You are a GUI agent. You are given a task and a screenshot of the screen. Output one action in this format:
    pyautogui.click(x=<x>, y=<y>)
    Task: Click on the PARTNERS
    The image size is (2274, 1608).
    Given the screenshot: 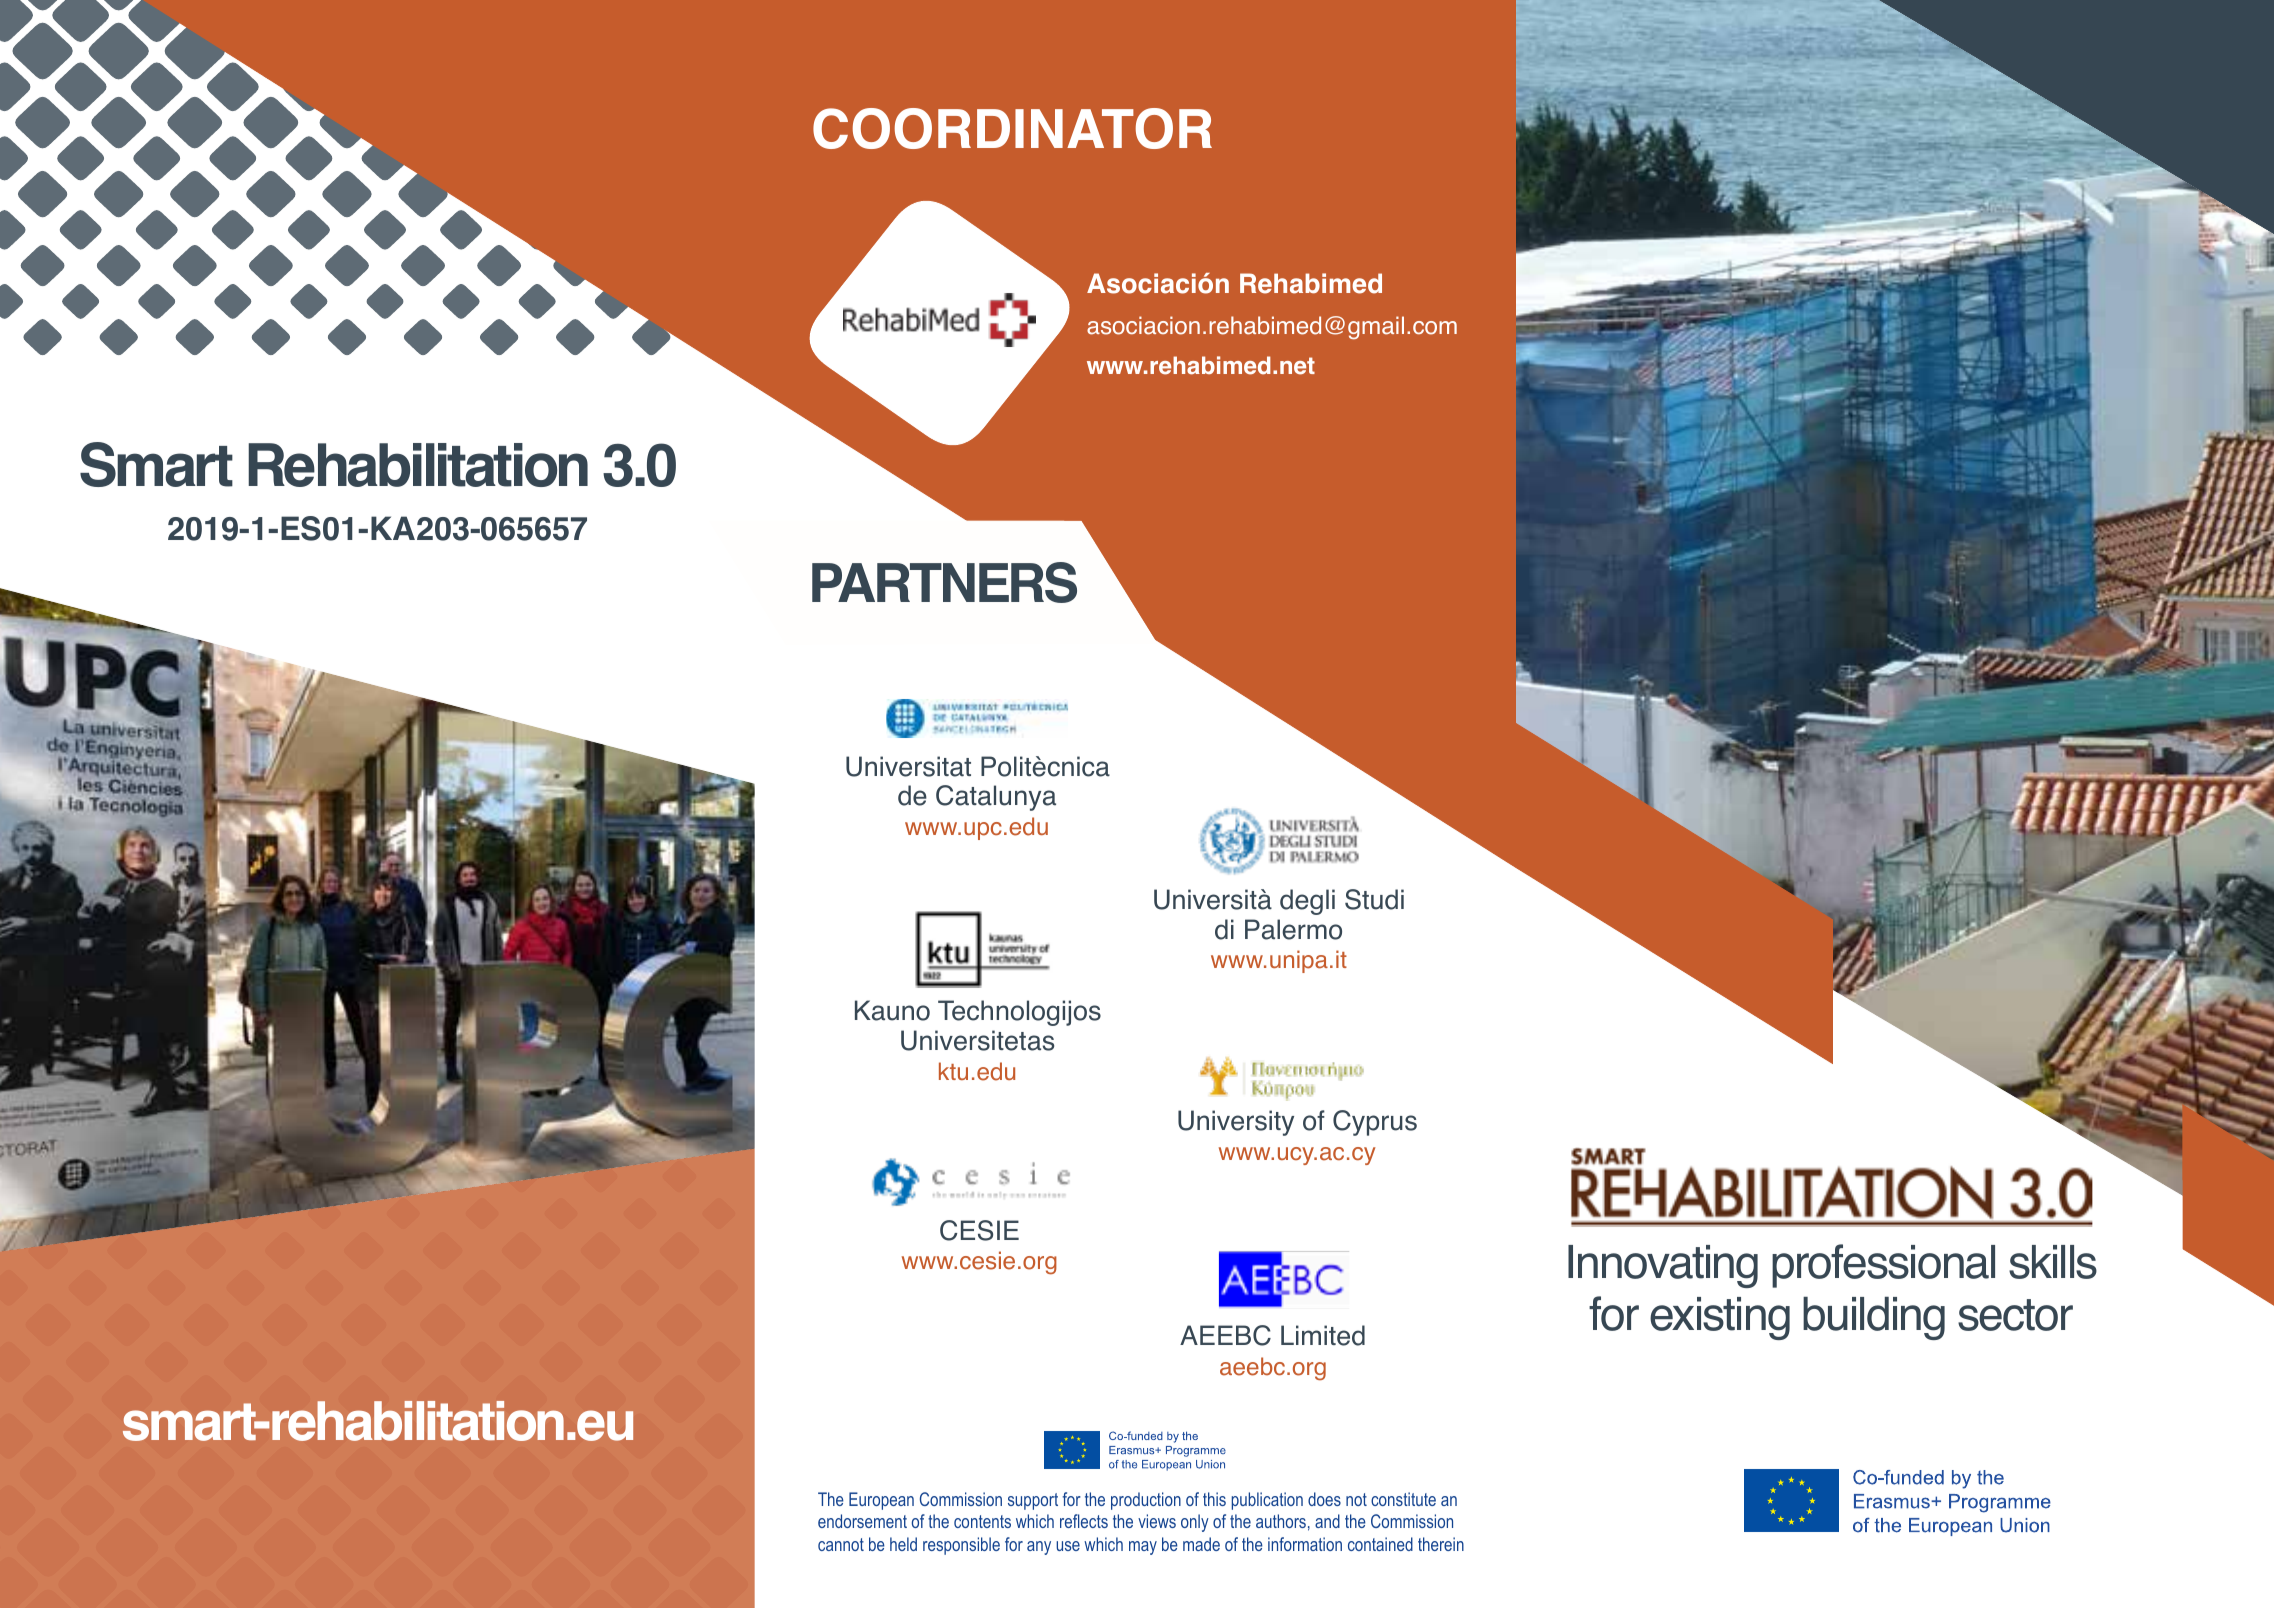 What is the action you would take?
    pyautogui.click(x=944, y=582)
